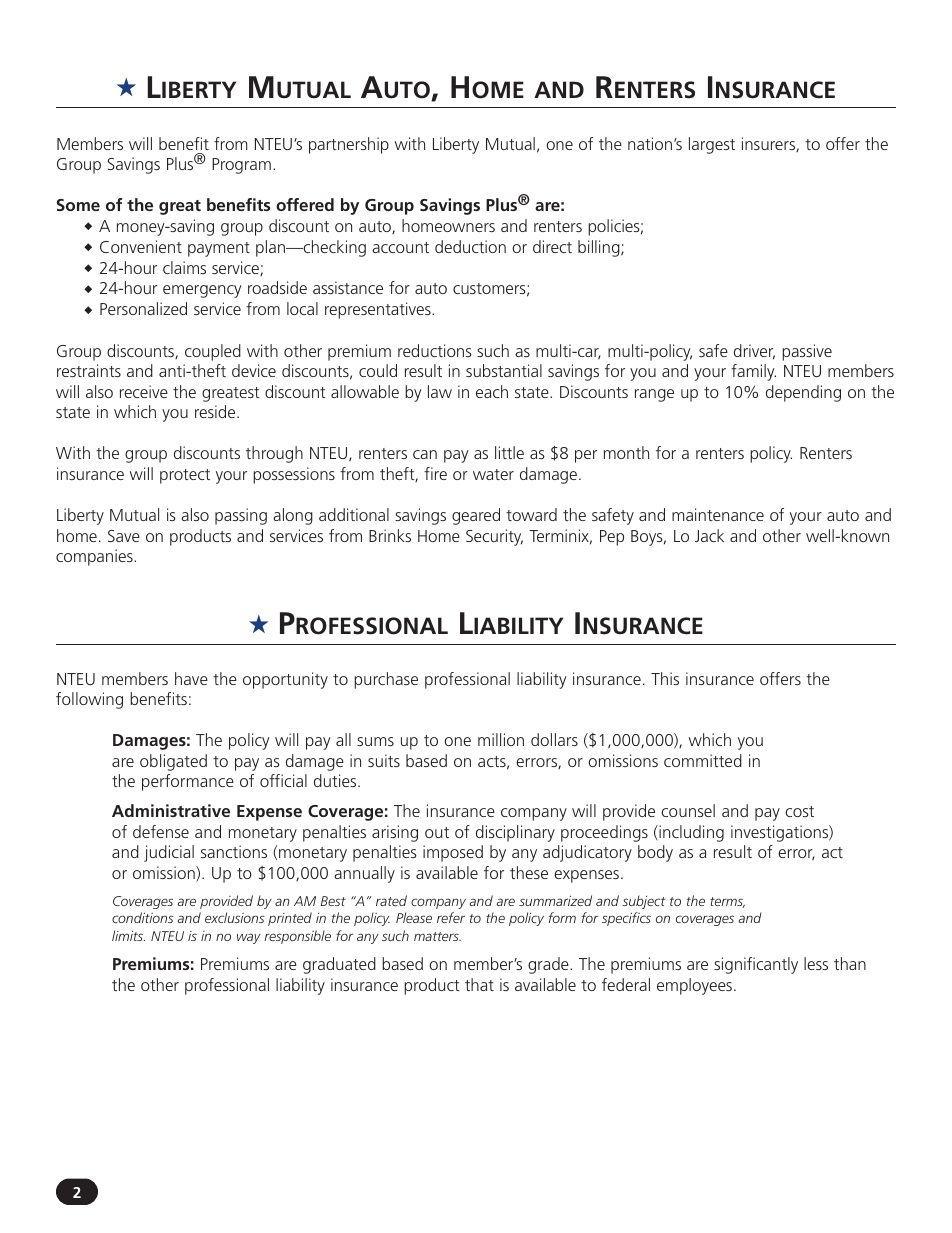  Describe the element at coordinates (241, 166) in the screenshot. I see `Program` at that location.
